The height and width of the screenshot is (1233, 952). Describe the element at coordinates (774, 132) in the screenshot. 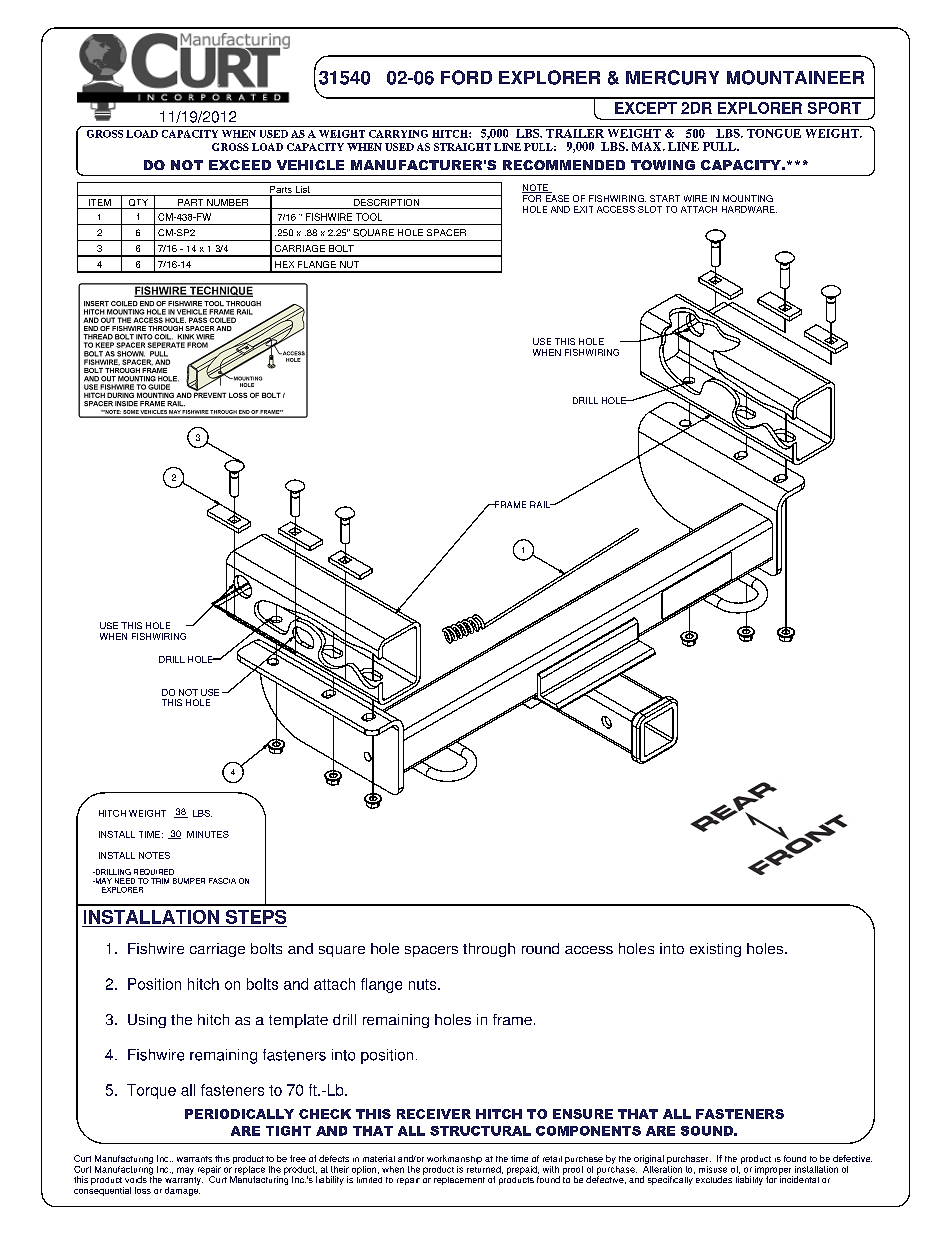

I see `TONGUE` at that location.
